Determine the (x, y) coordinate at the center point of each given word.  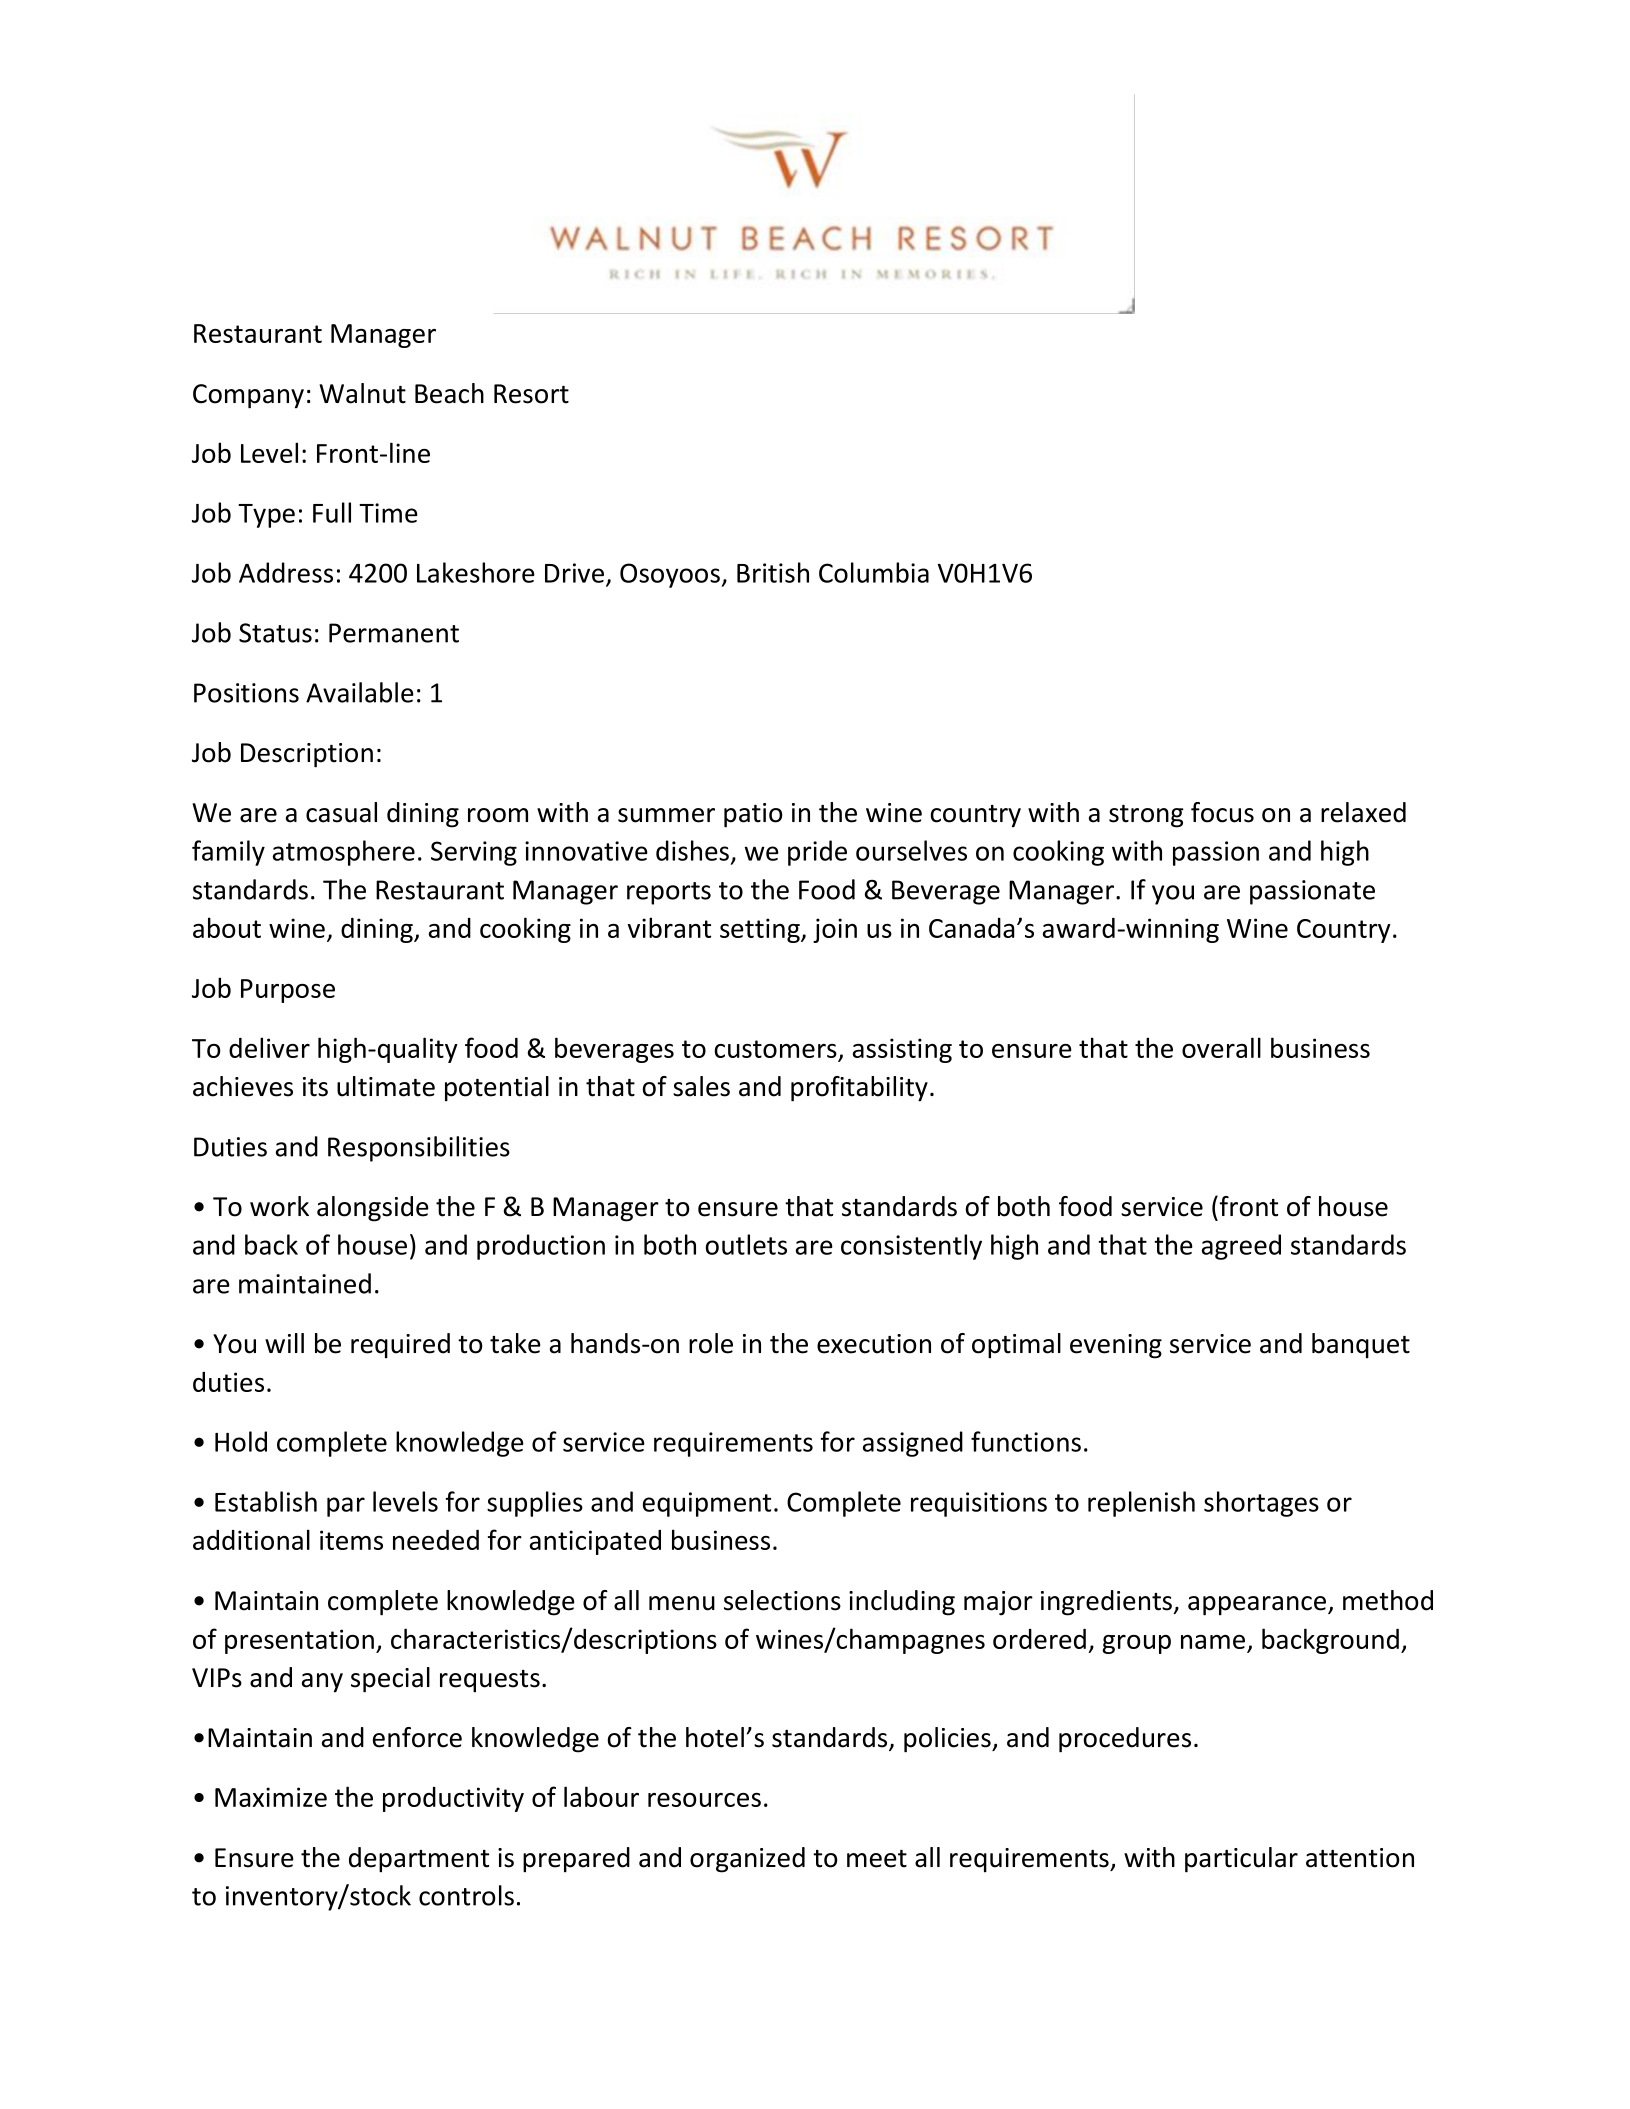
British (773, 572)
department (419, 1860)
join (835, 930)
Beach (449, 393)
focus (1222, 812)
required (400, 1346)
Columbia (874, 572)
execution (874, 1344)
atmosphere (344, 853)
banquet (1361, 1346)
